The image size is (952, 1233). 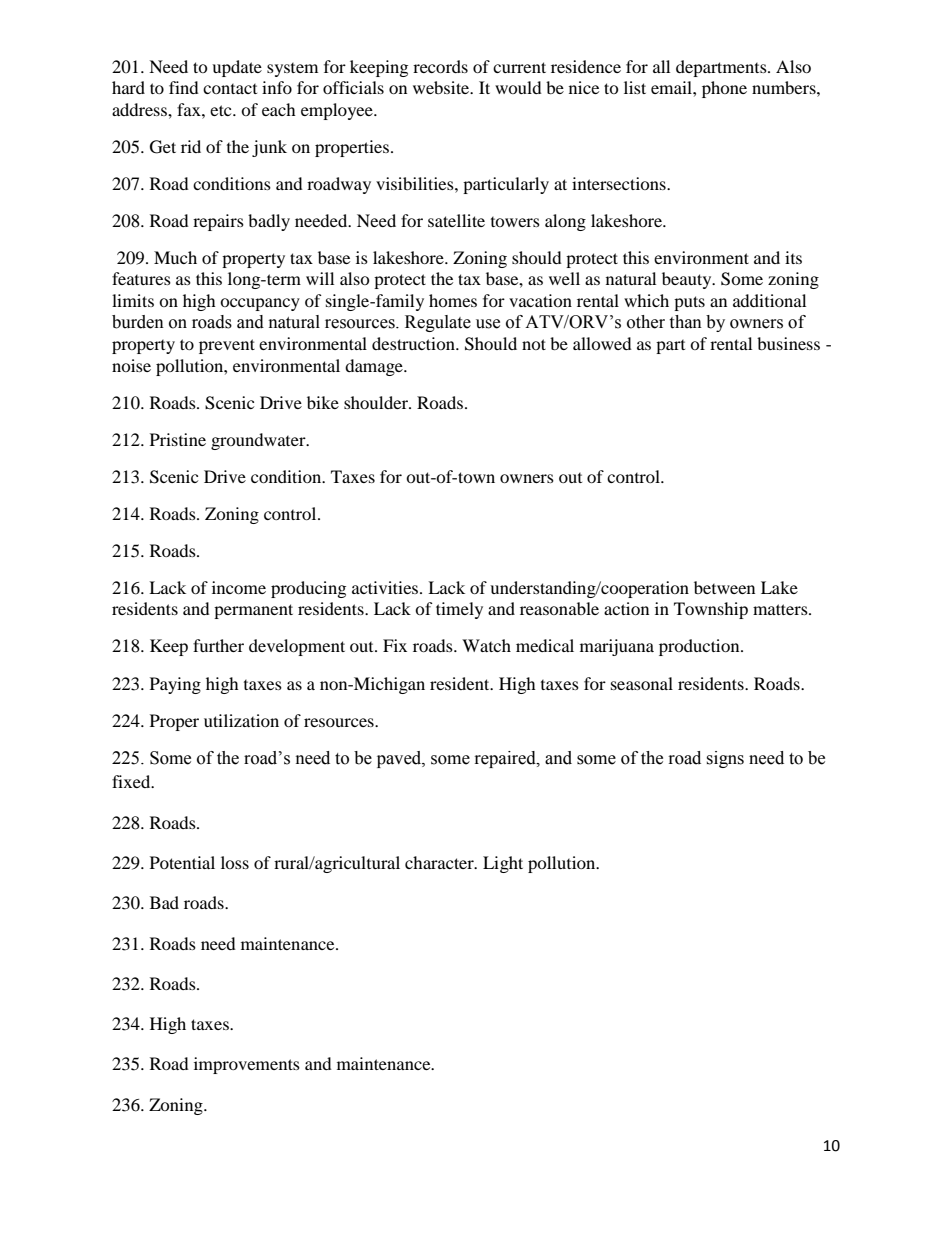 What do you see at coordinates (247, 1065) in the page?
I see `improvements` at bounding box center [247, 1065].
